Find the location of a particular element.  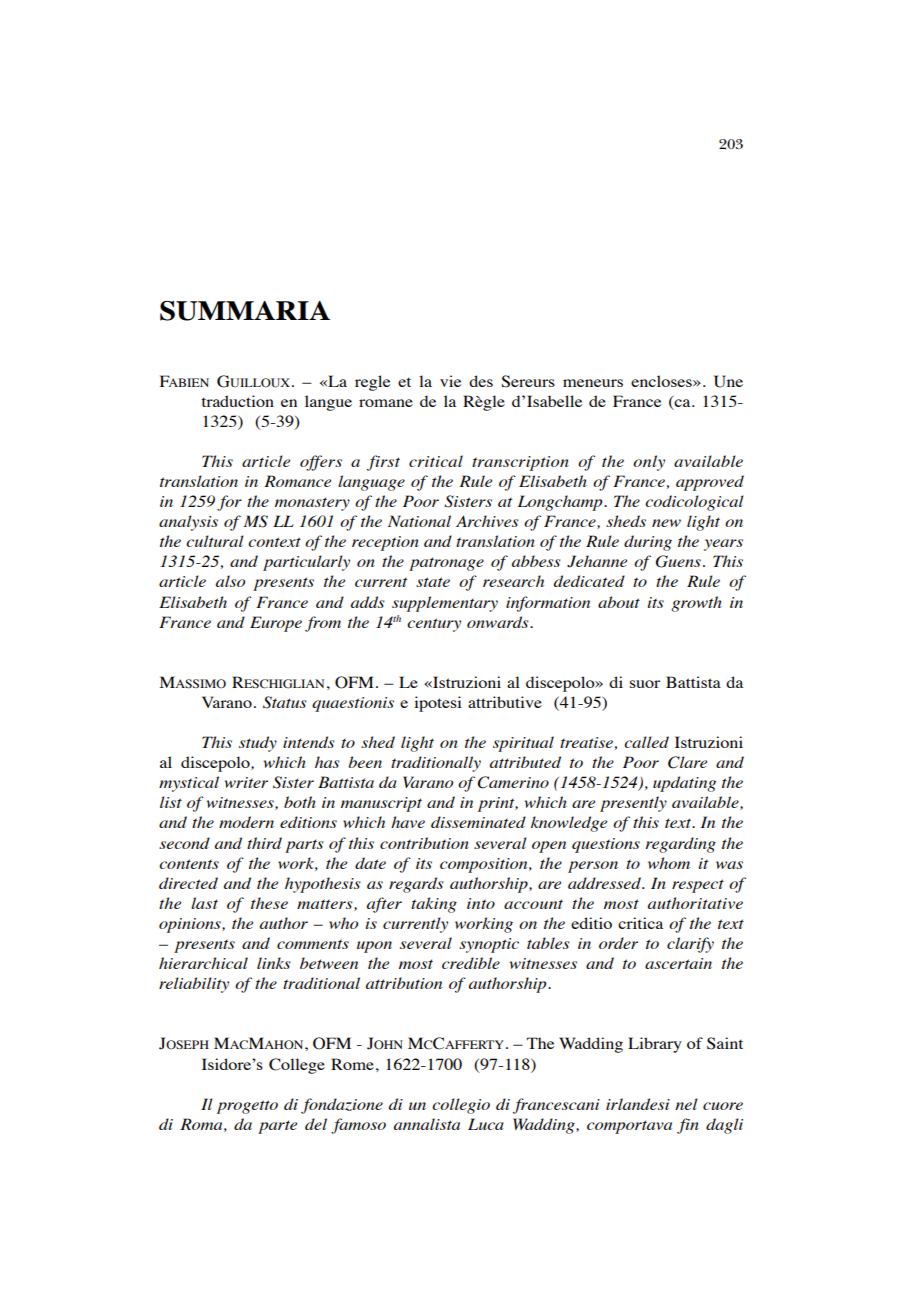

collegio is located at coordinates (461, 1106).
